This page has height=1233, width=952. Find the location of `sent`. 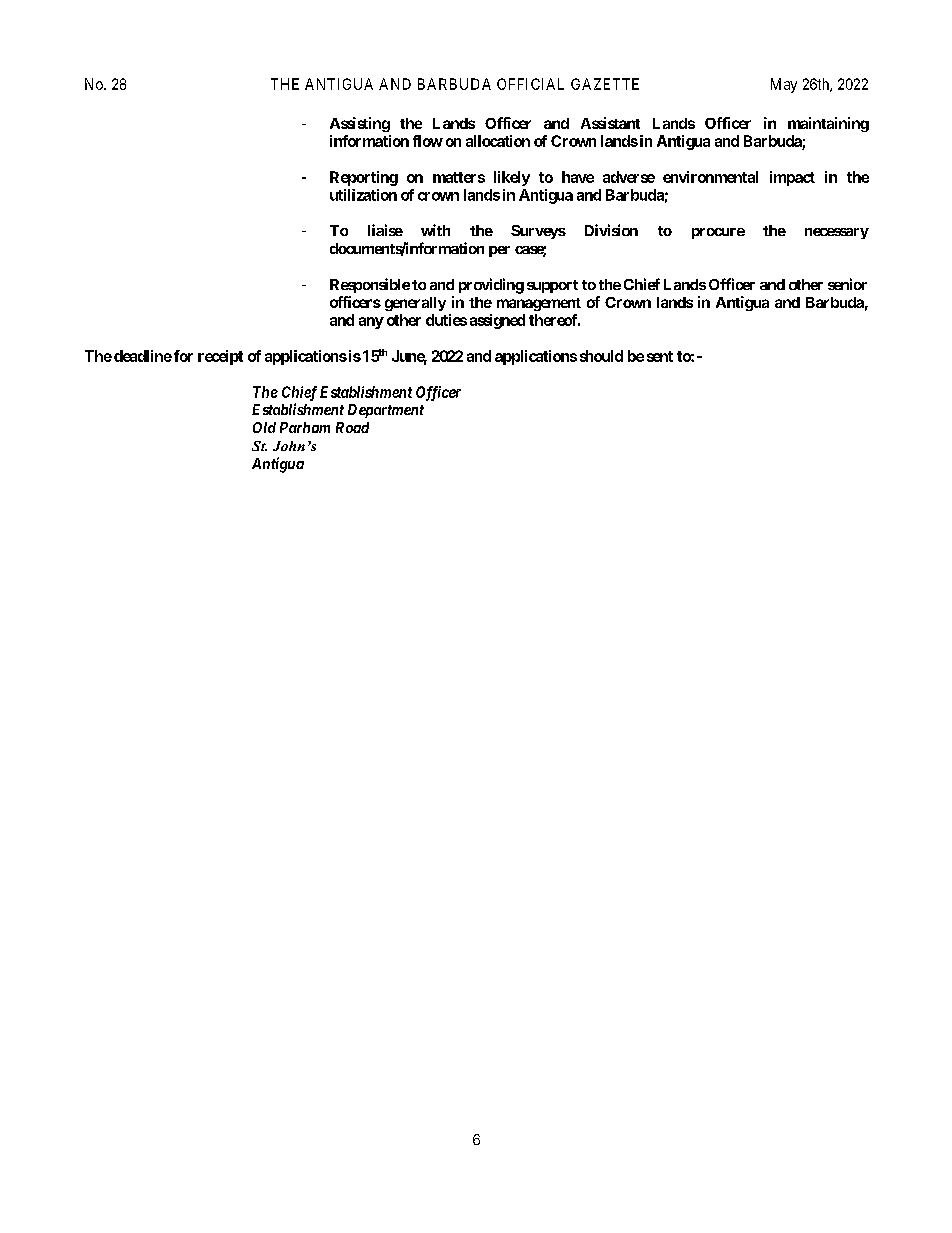

sent is located at coordinates (660, 356).
